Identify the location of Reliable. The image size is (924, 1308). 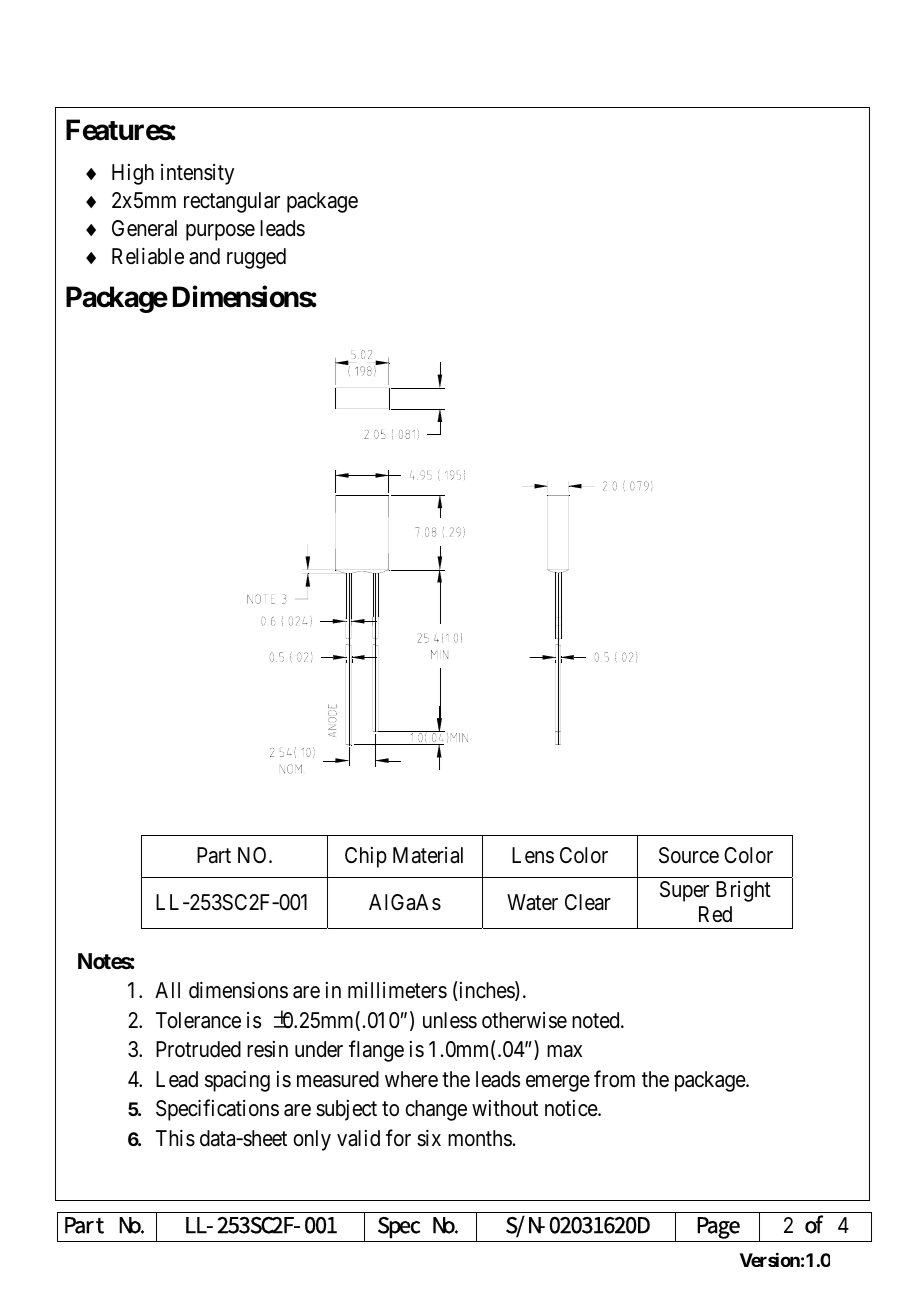
(148, 256).
